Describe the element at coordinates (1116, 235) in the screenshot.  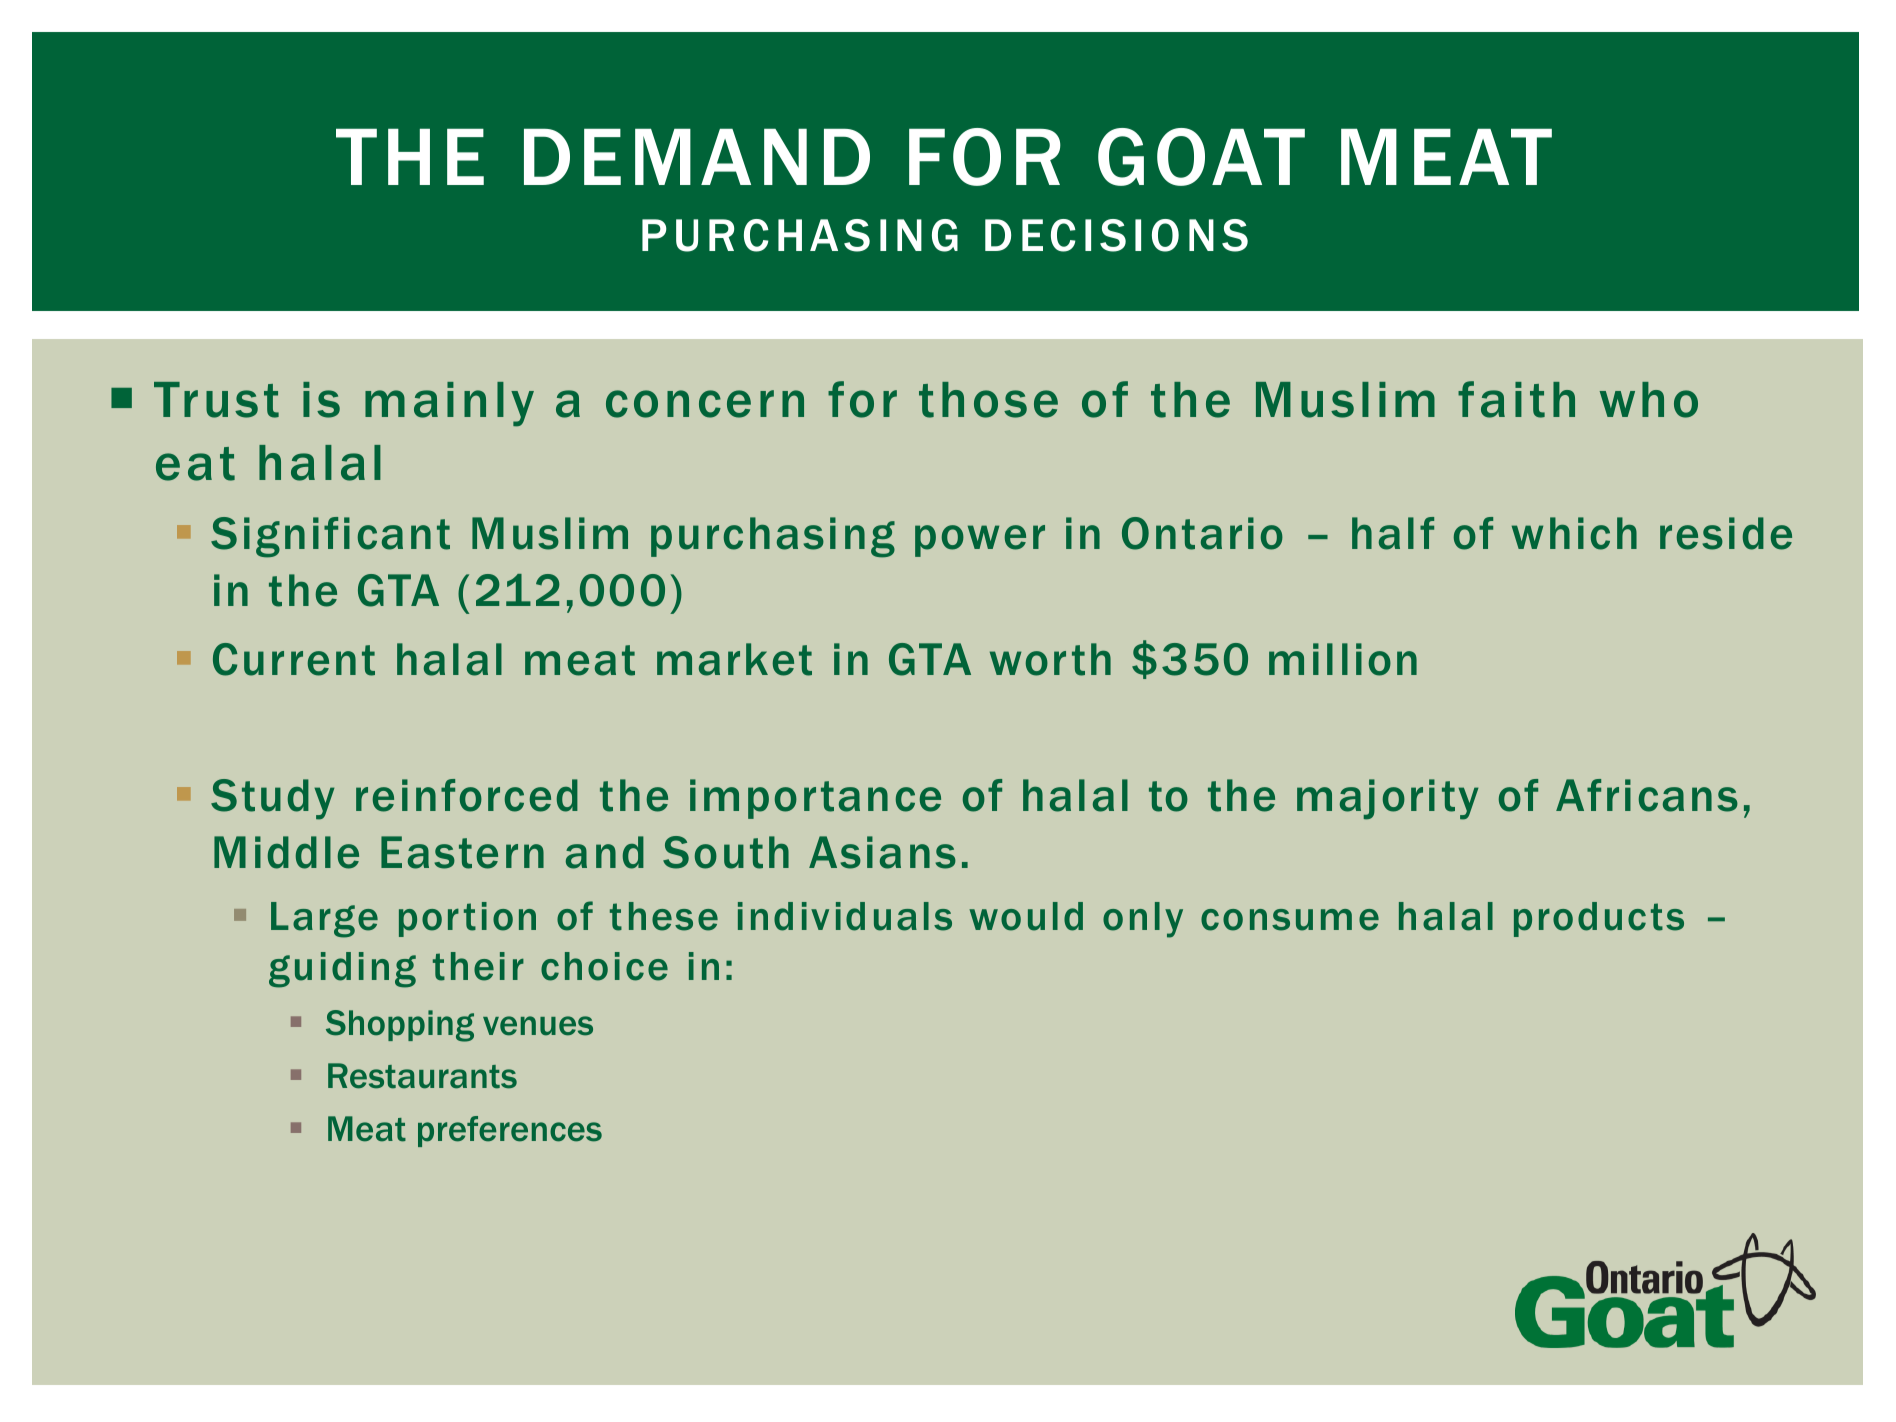
I see `DECISIONS` at that location.
